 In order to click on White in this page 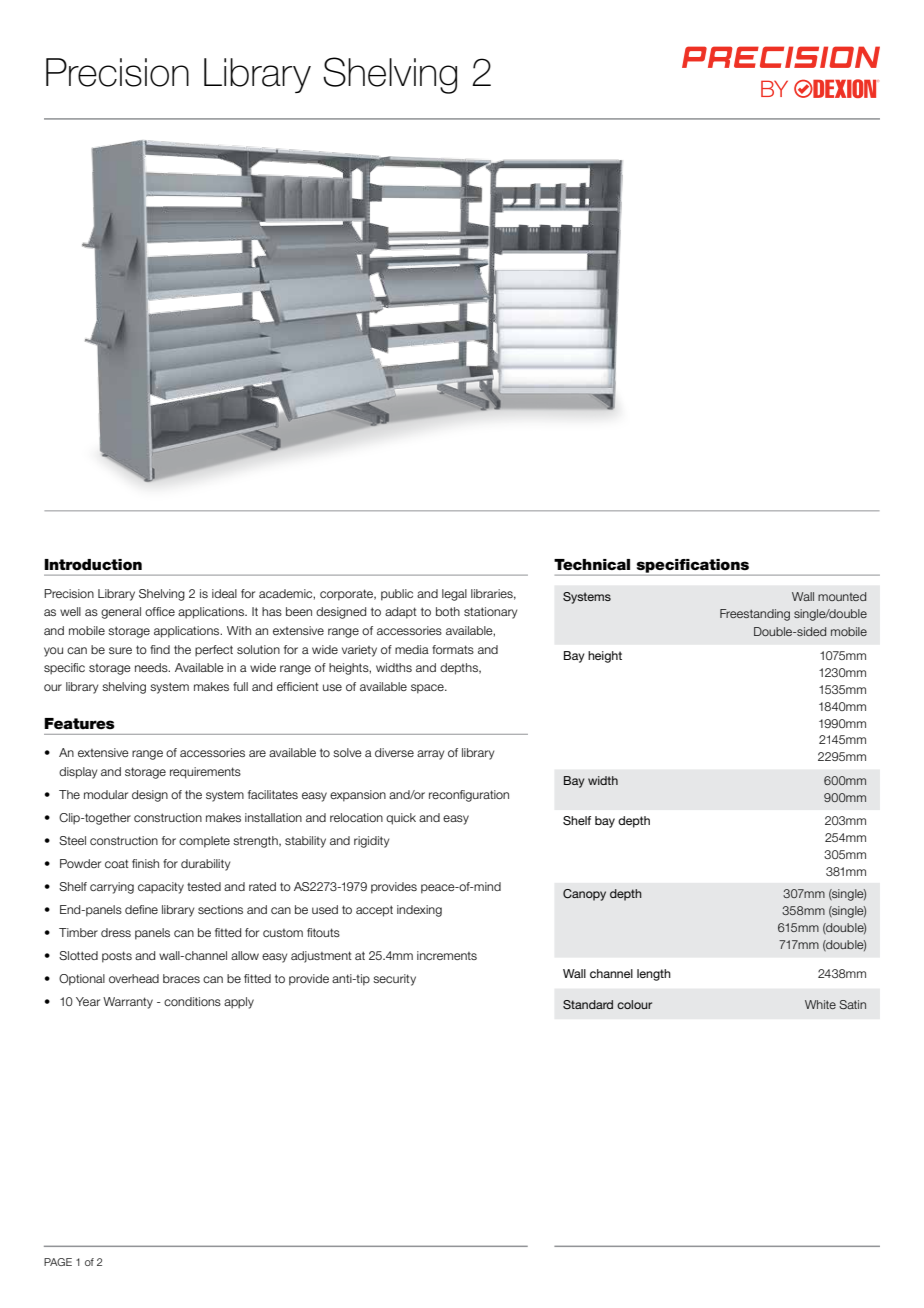, I will do `click(820, 1004)`.
